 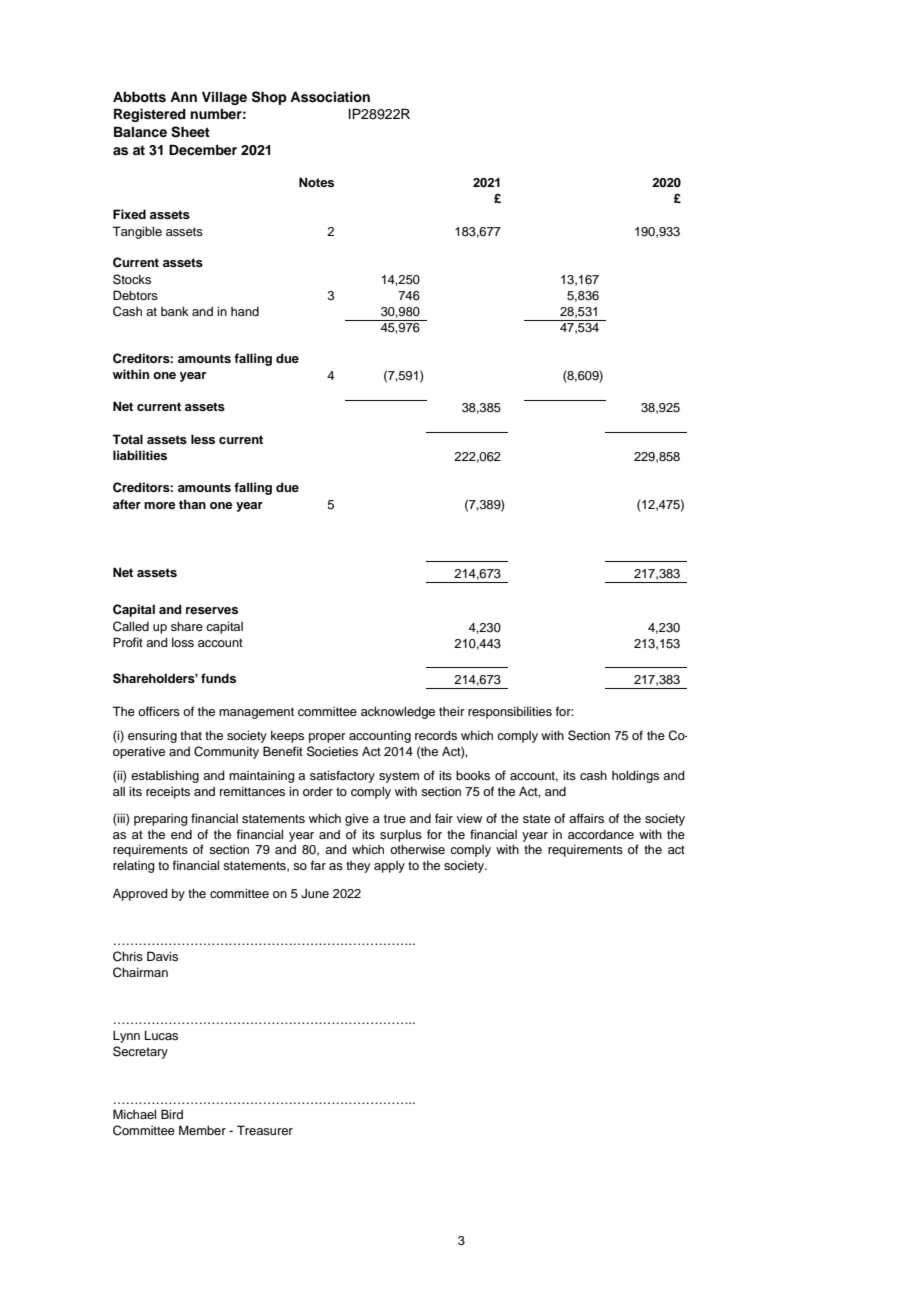 What do you see at coordinates (389, 867) in the screenshot?
I see `apply` at bounding box center [389, 867].
